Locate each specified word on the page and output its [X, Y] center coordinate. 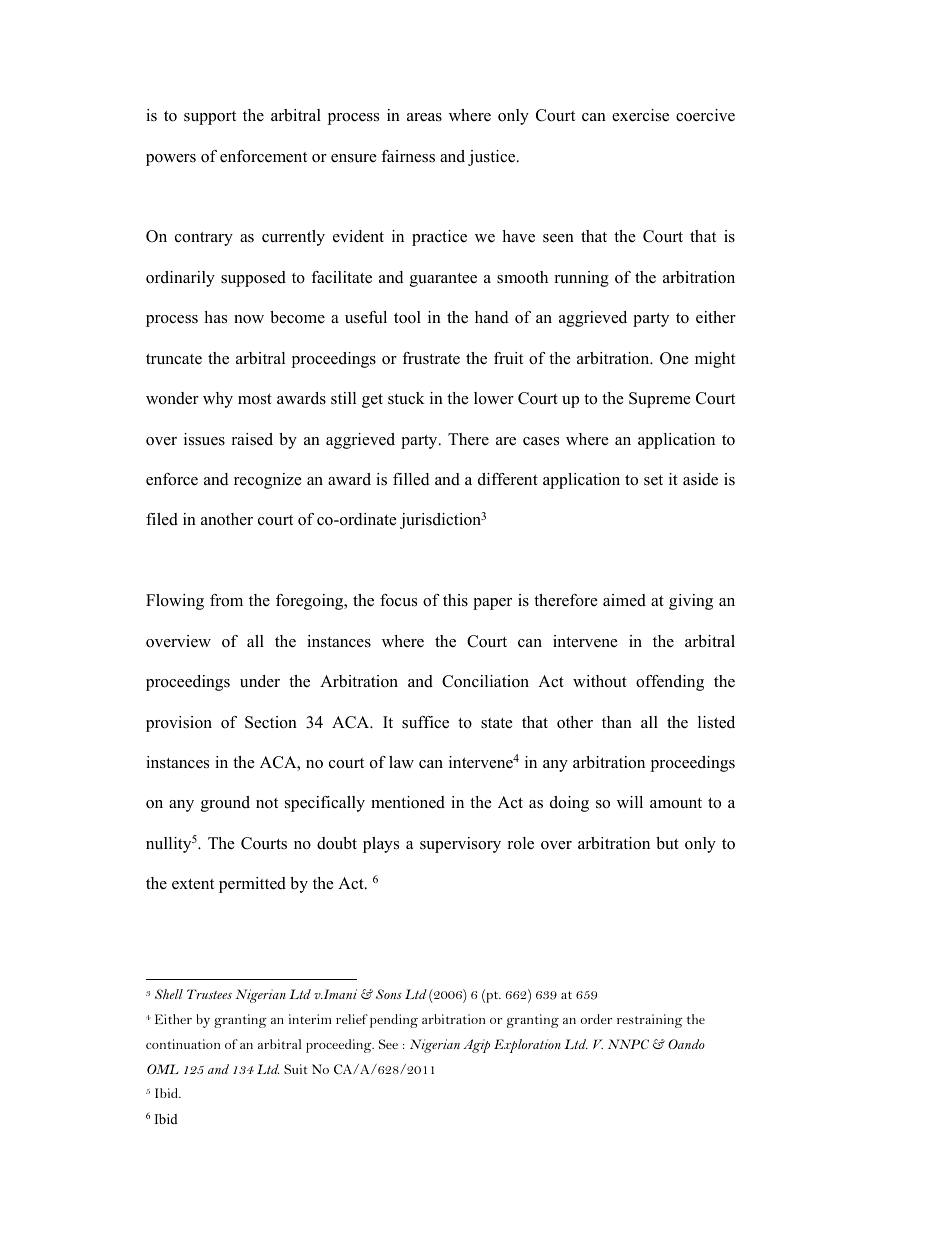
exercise [640, 115]
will [630, 802]
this [455, 600]
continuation [183, 1044]
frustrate [431, 358]
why [218, 400]
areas [424, 117]
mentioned [408, 802]
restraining [650, 1021]
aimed [624, 600]
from [226, 600]
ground [225, 804]
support [210, 118]
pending [394, 1021]
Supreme [660, 400]
